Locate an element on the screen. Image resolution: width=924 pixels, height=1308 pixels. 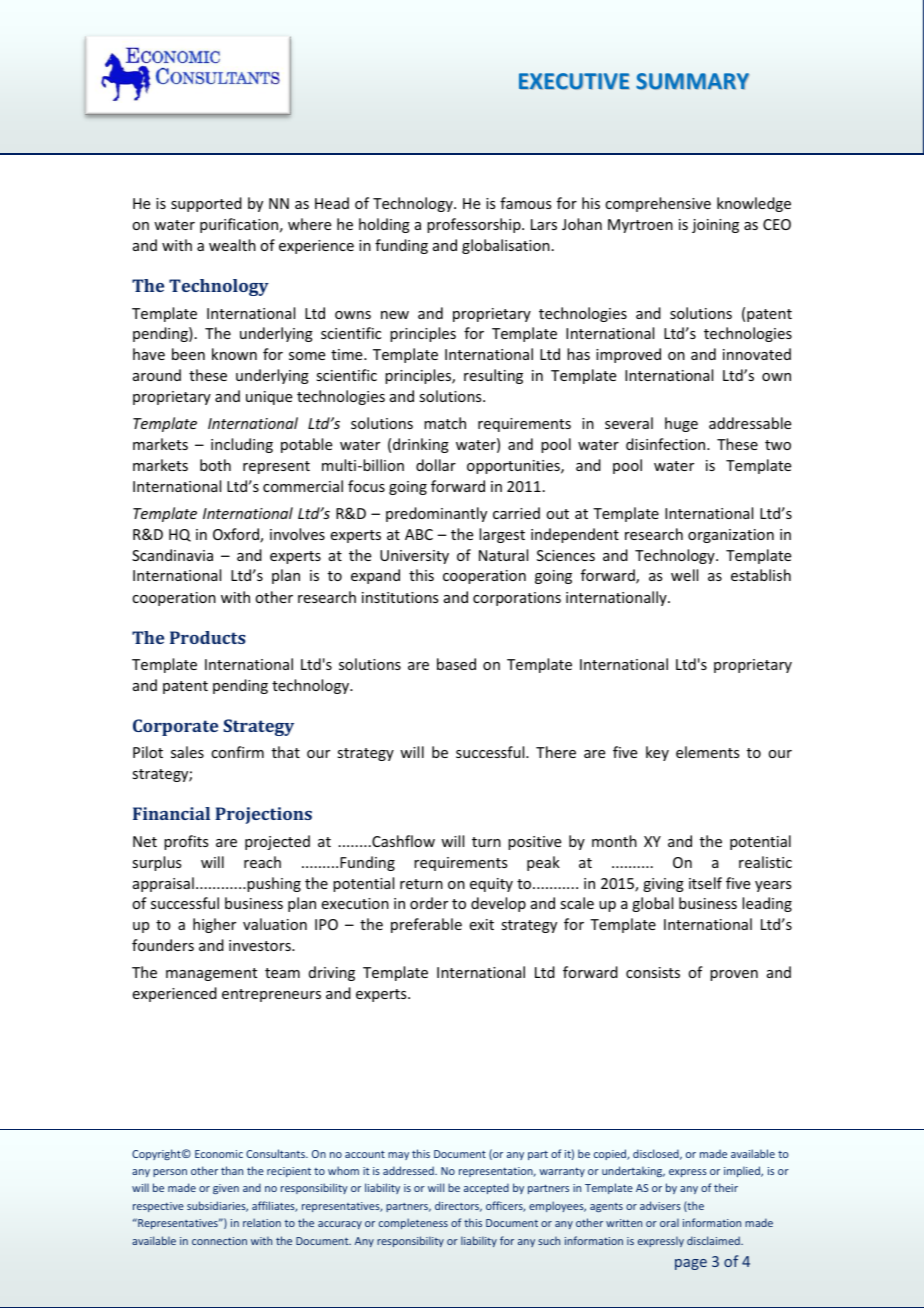
joining is located at coordinates (715, 226).
